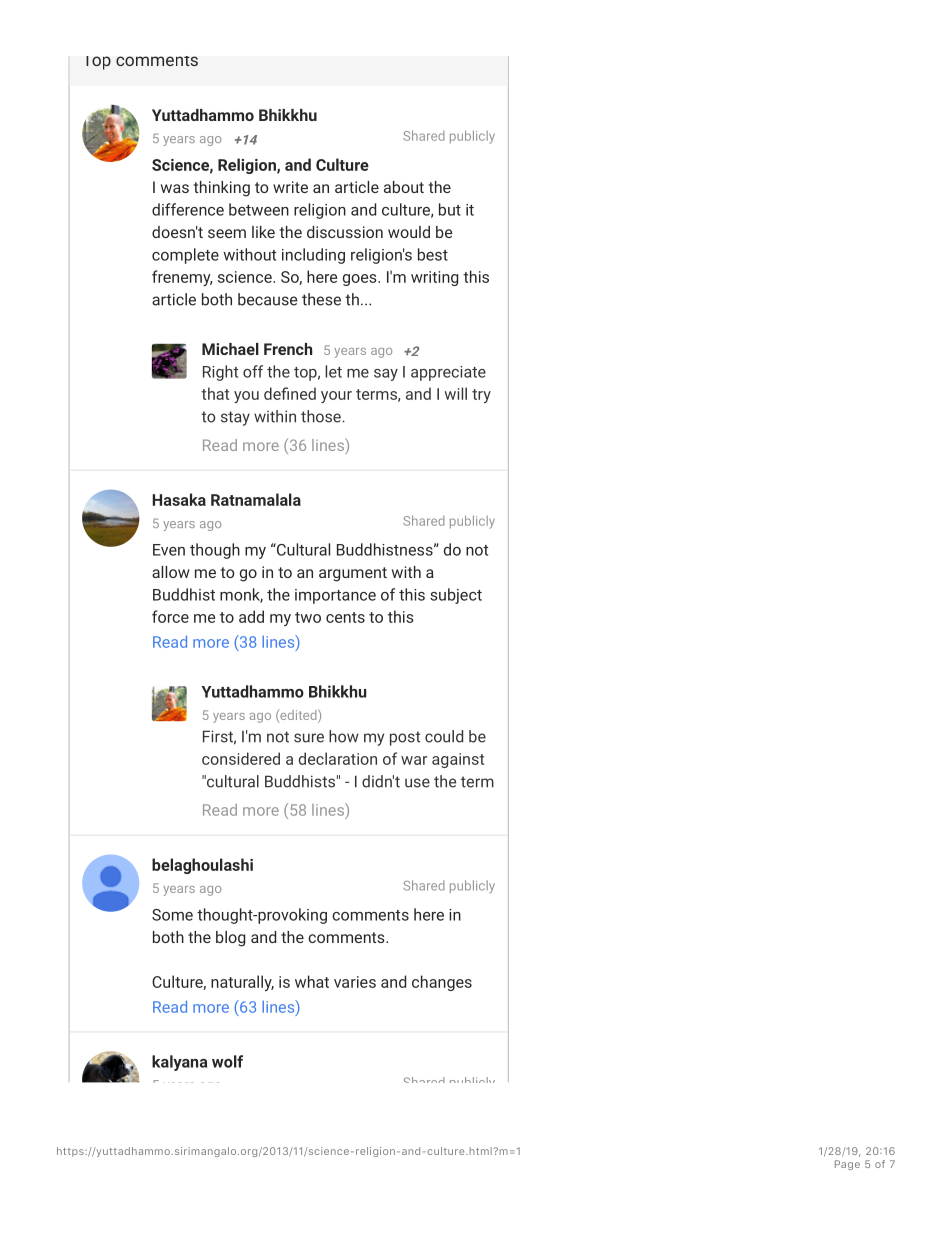 This screenshot has height=1233, width=952. What do you see at coordinates (227, 1061) in the screenshot?
I see `wolf` at bounding box center [227, 1061].
